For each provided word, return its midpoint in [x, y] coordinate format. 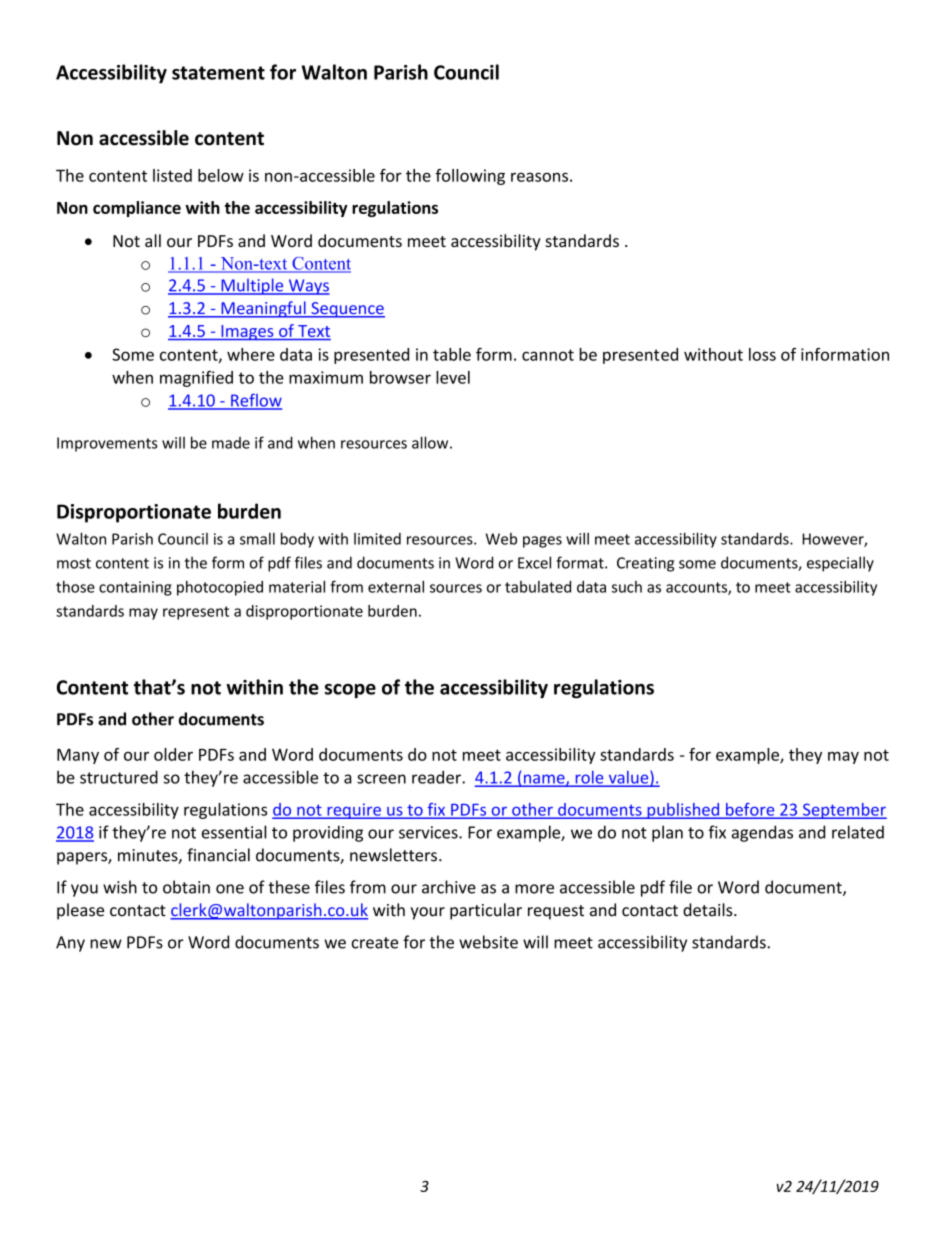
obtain [186, 887]
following [470, 177]
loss [762, 354]
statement [218, 73]
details [709, 910]
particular [486, 911]
